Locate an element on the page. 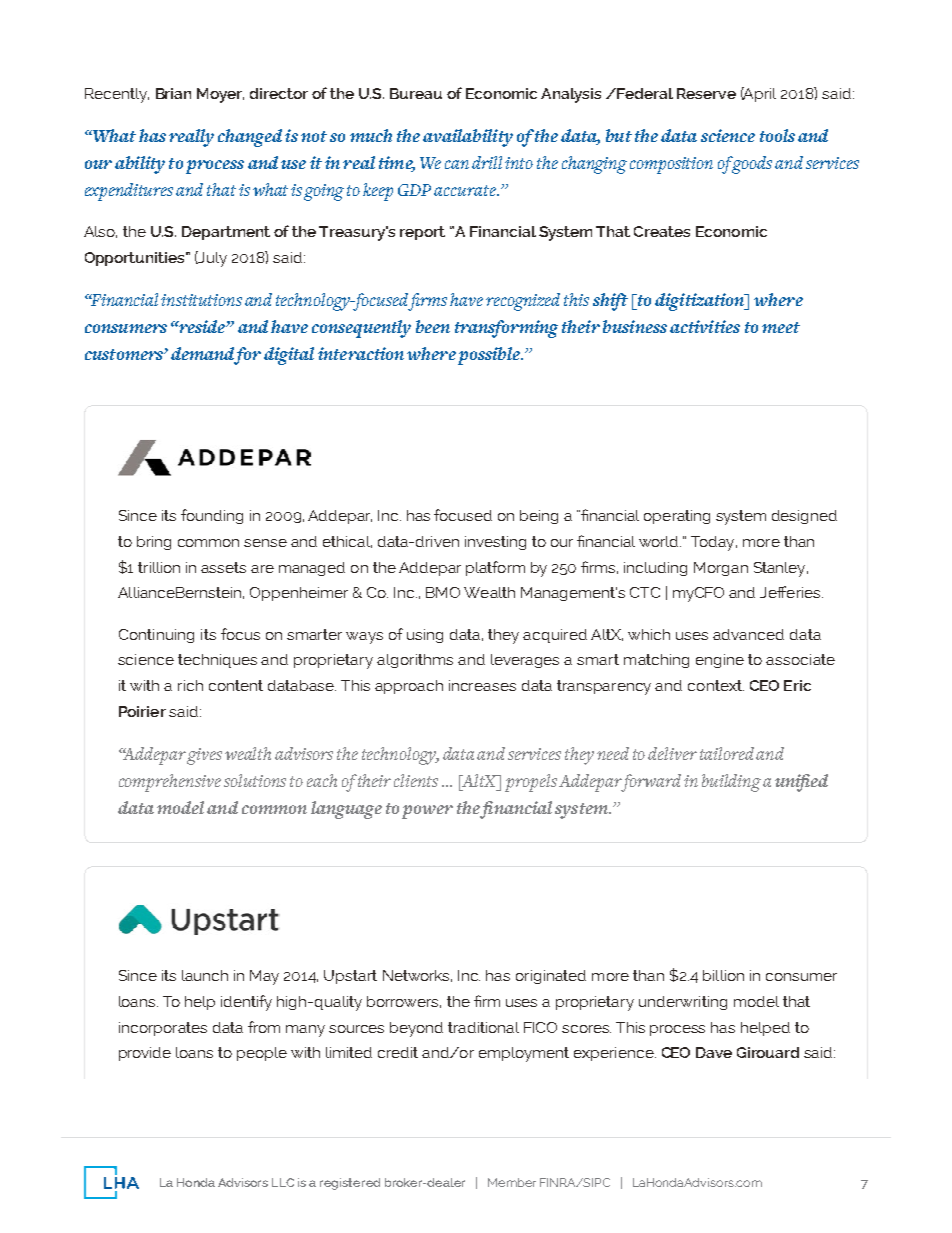 The image size is (952, 1233). LLC is located at coordinates (283, 1182).
